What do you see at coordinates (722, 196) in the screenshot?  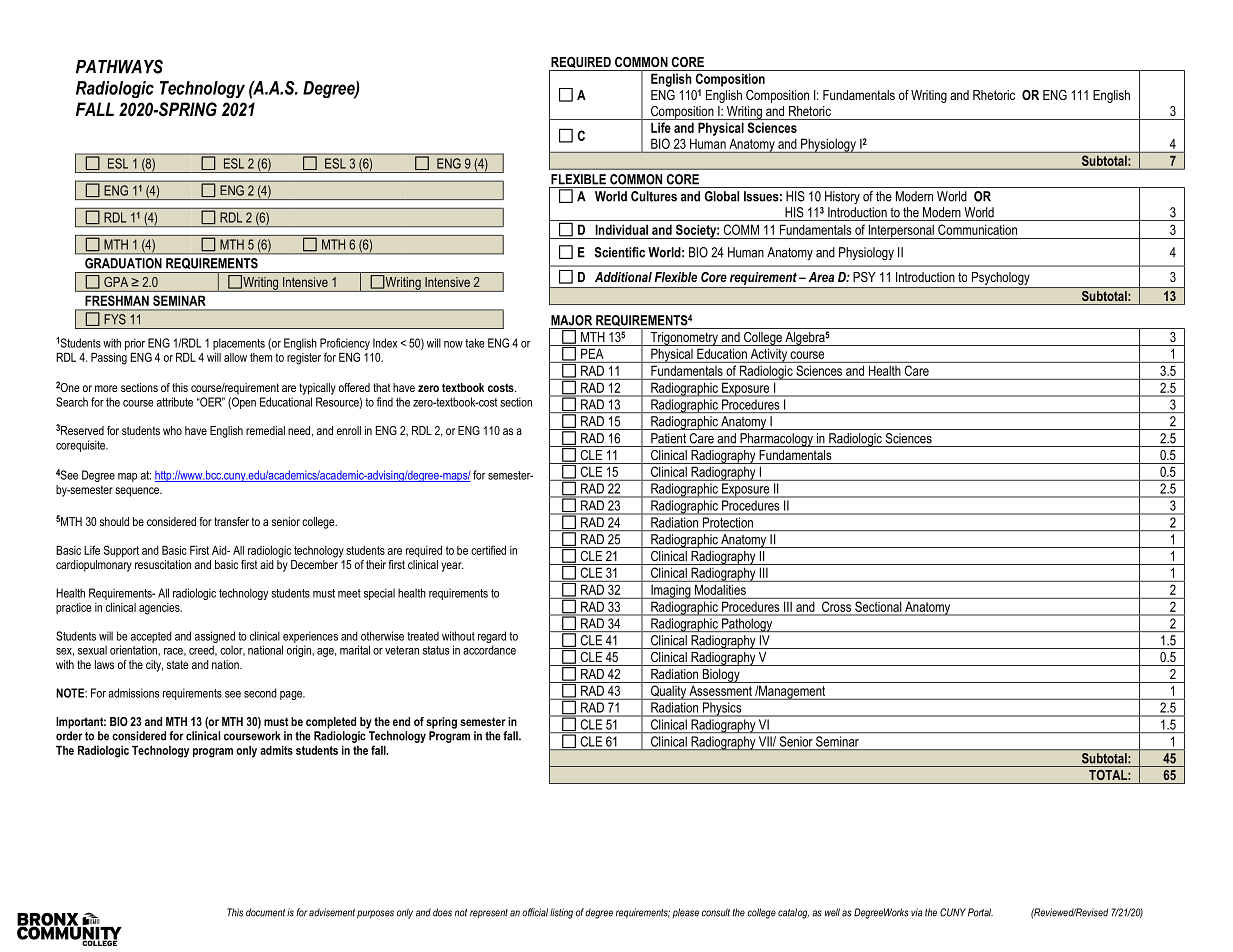 I see `Global` at bounding box center [722, 196].
